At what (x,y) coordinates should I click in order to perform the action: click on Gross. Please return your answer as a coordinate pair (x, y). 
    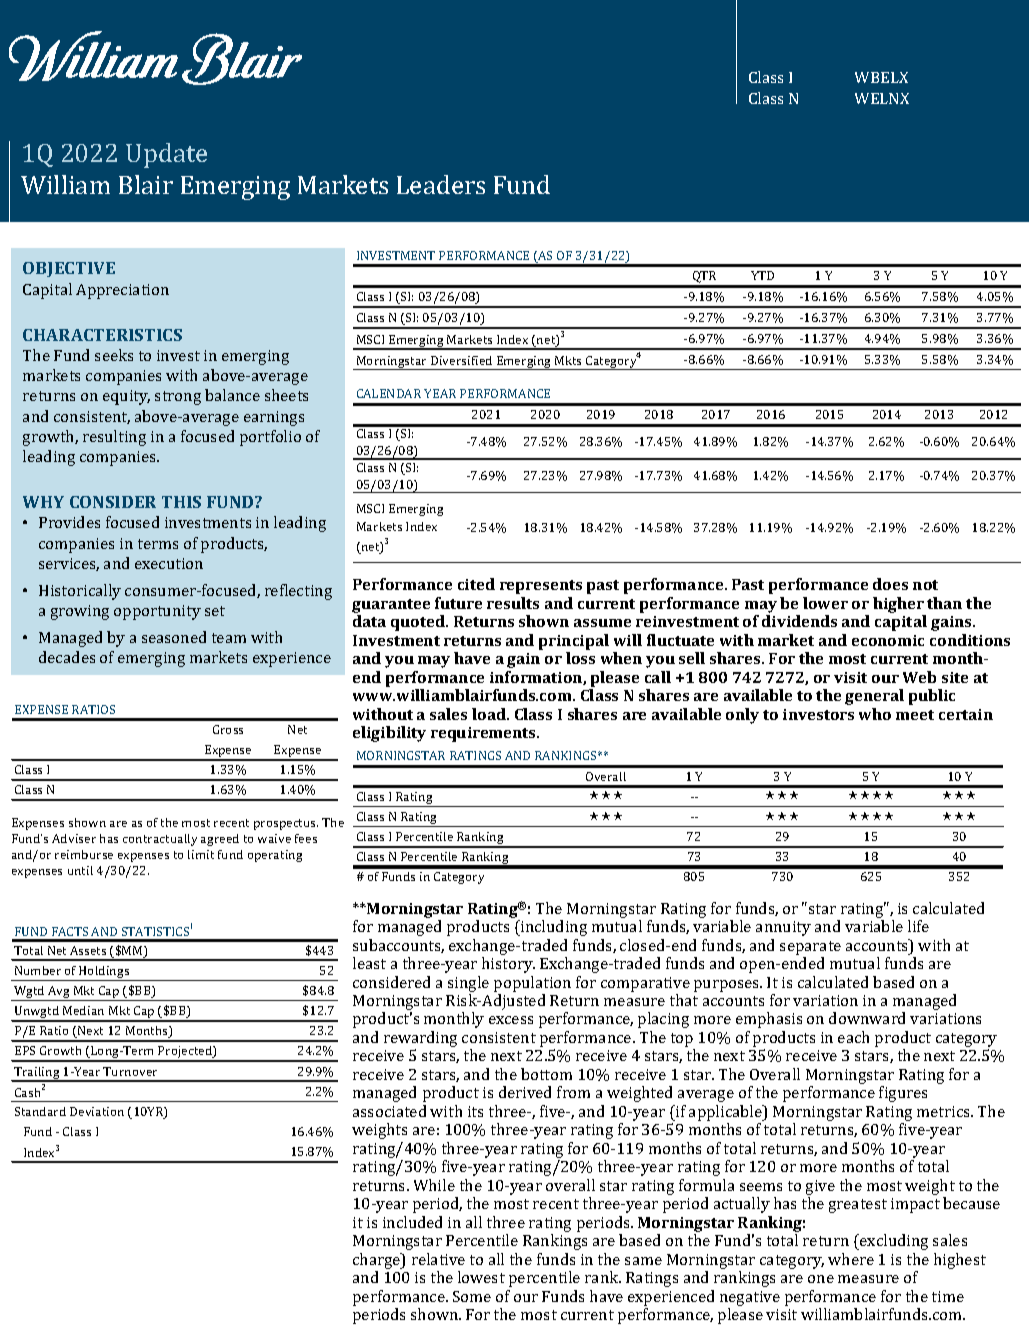
    Looking at the image, I should click on (228, 729).
